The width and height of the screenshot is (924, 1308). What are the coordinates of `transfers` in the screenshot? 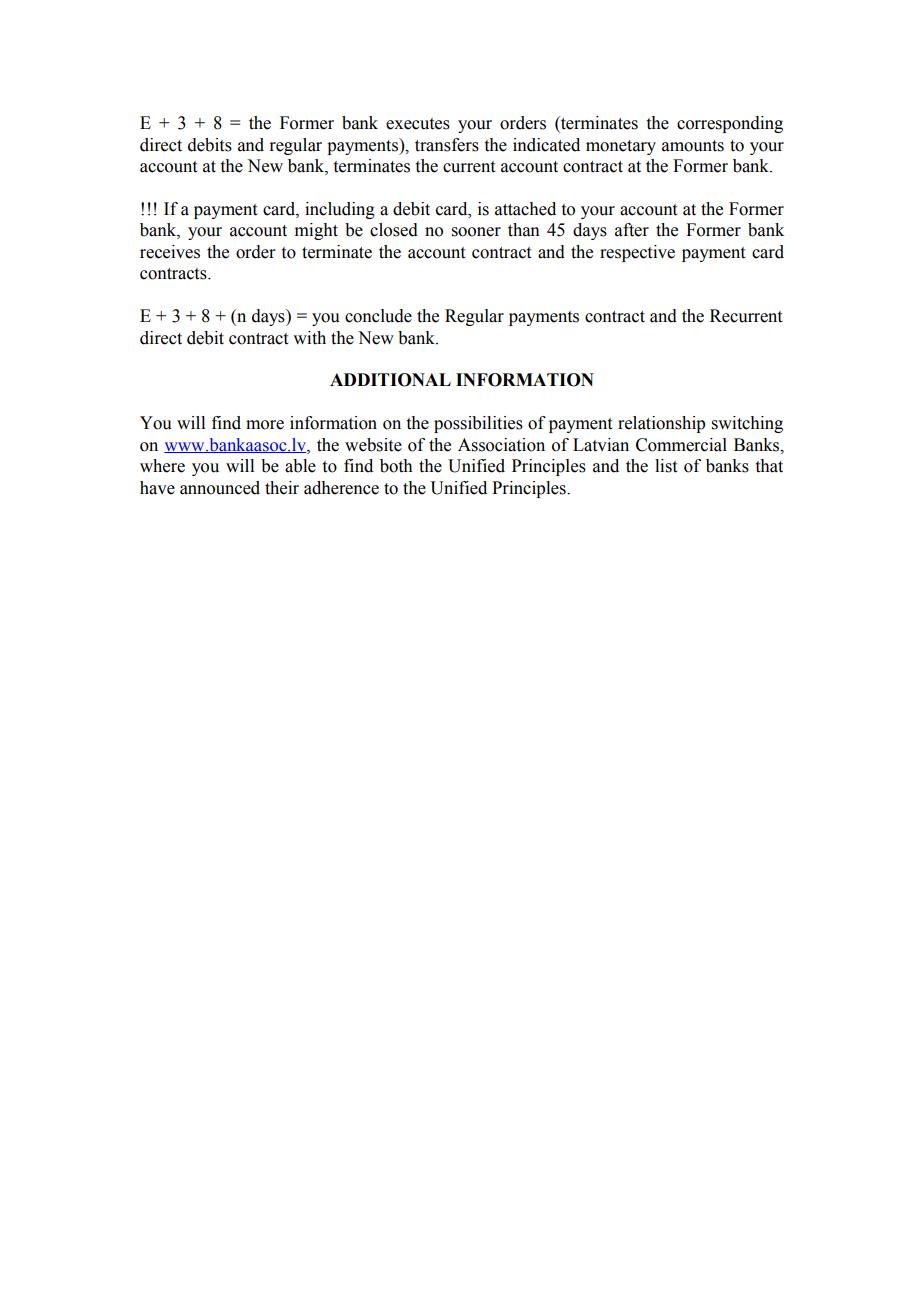 It's located at (447, 145).
